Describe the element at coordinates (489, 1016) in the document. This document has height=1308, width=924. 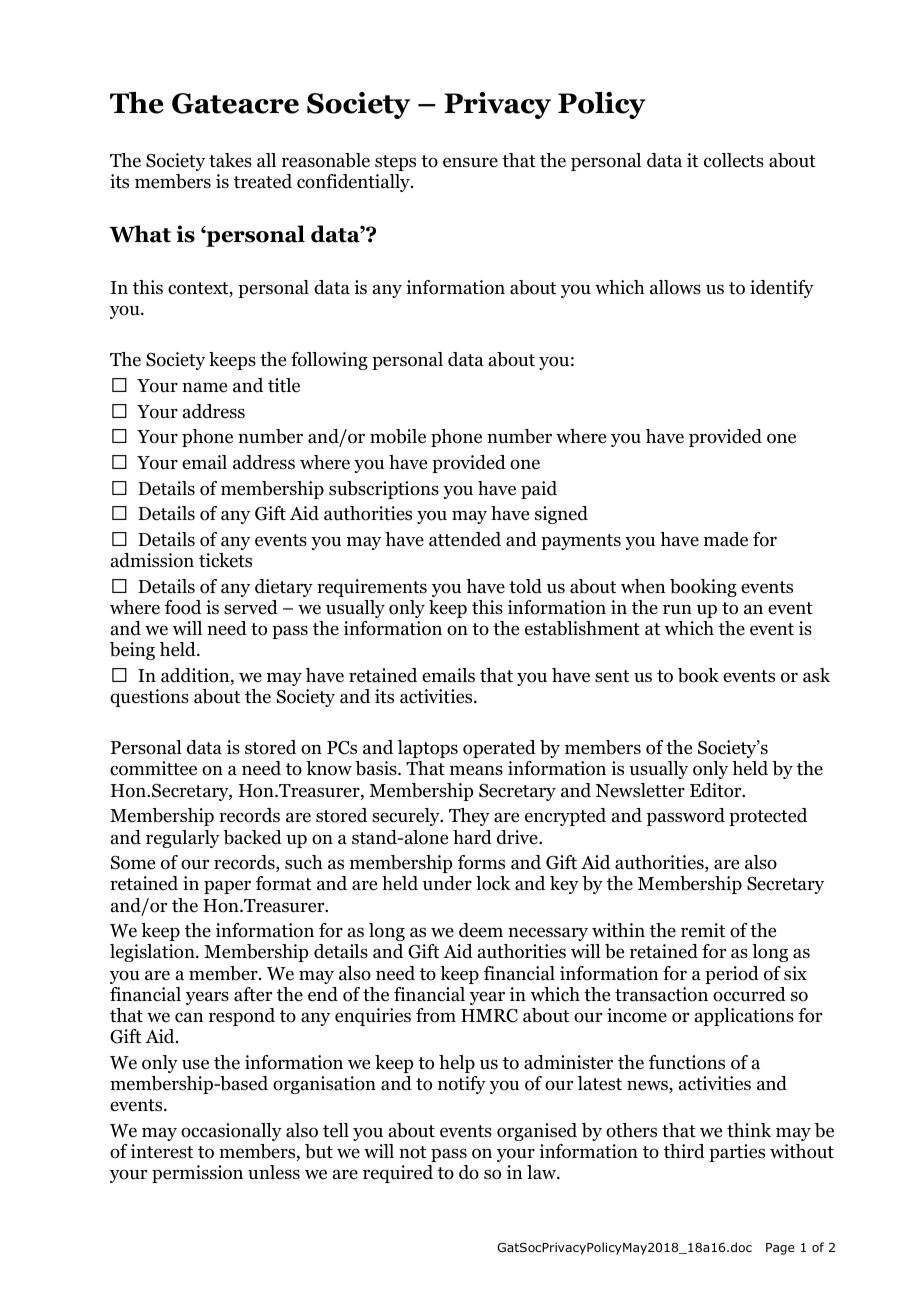
I see `HMRC` at that location.
